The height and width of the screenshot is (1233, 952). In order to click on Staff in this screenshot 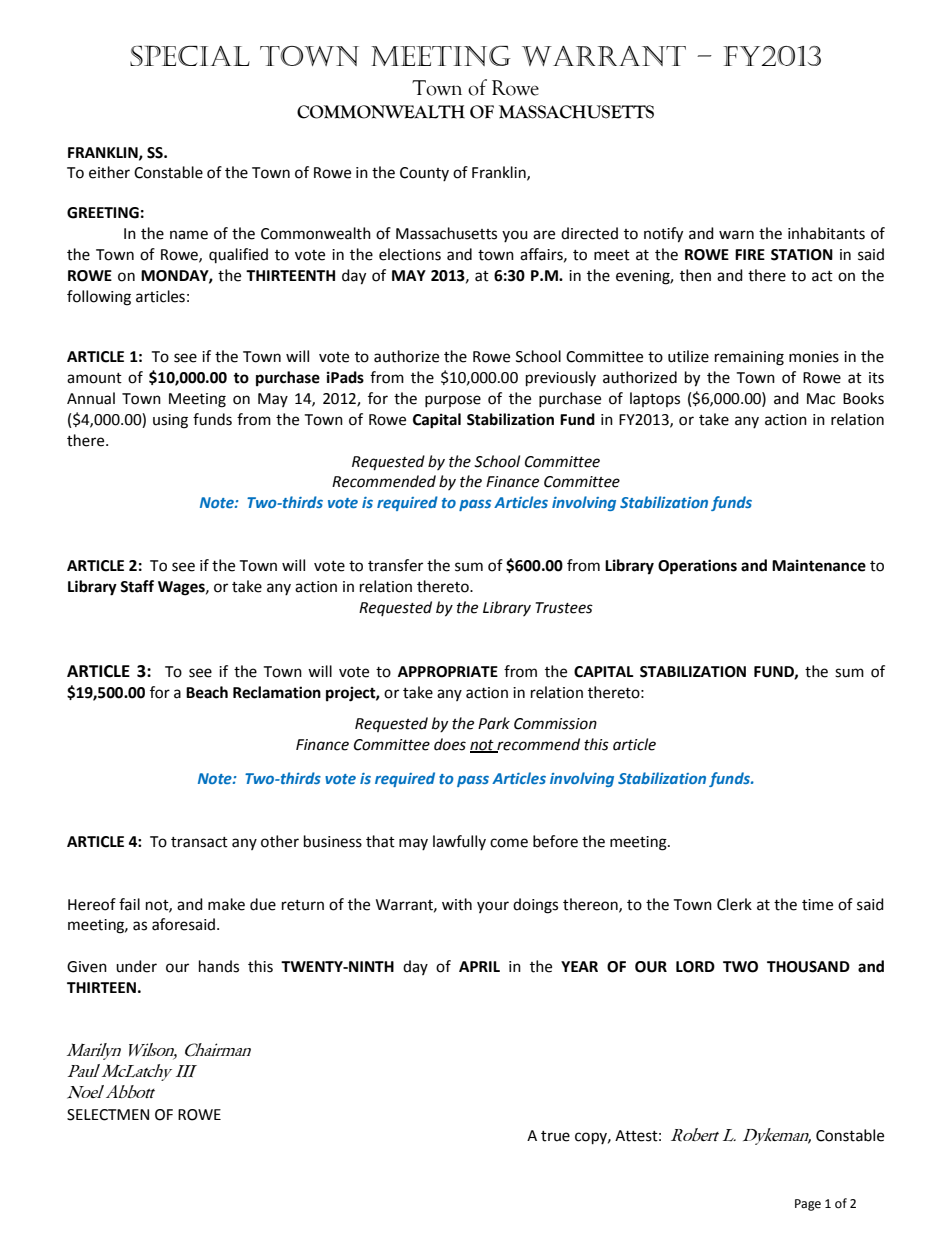, I will do `click(137, 586)`.
